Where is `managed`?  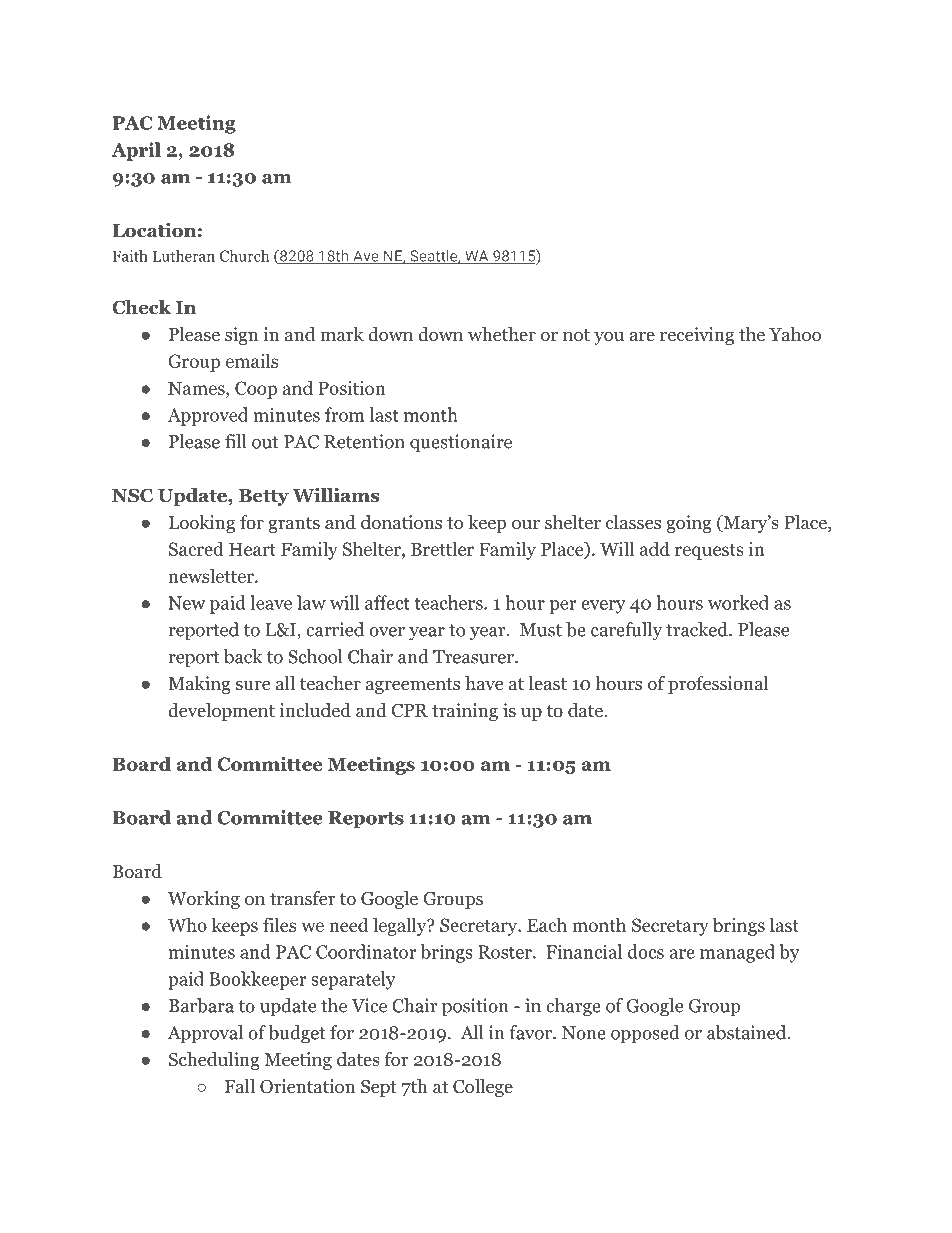 managed is located at coordinates (737, 953).
